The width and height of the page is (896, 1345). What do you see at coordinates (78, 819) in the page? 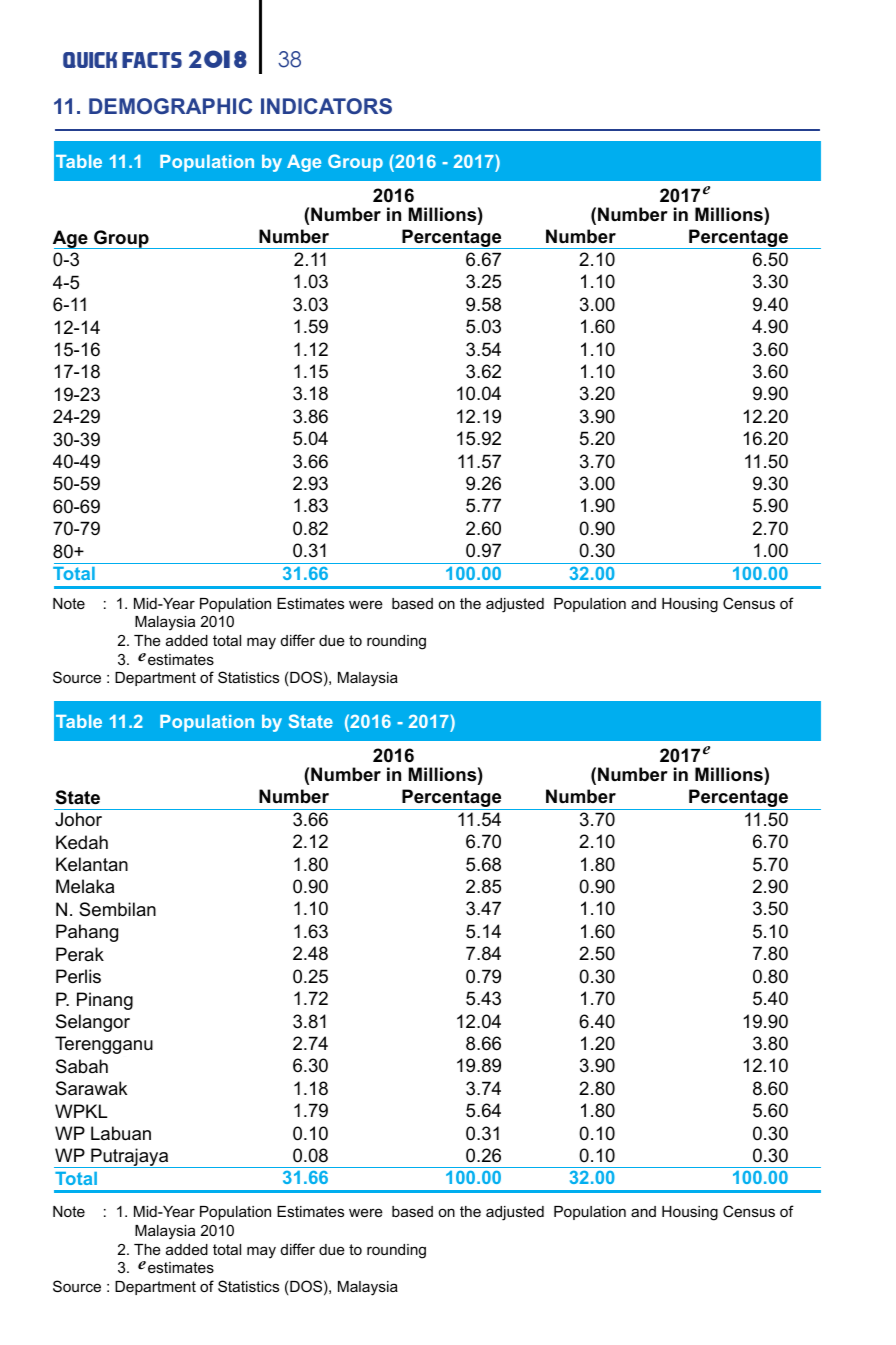
I see `Johor` at bounding box center [78, 819].
